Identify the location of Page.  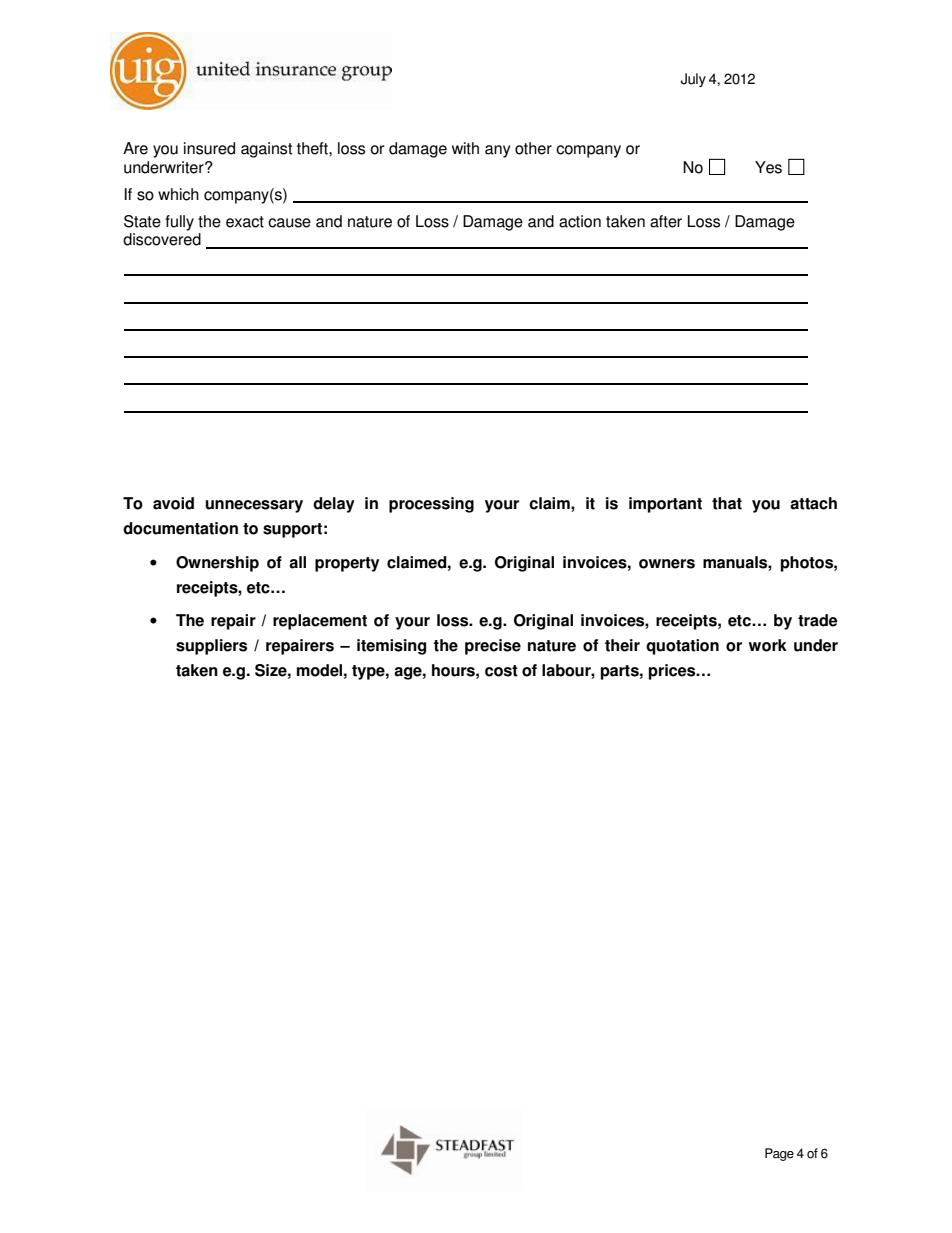
(779, 1154).
